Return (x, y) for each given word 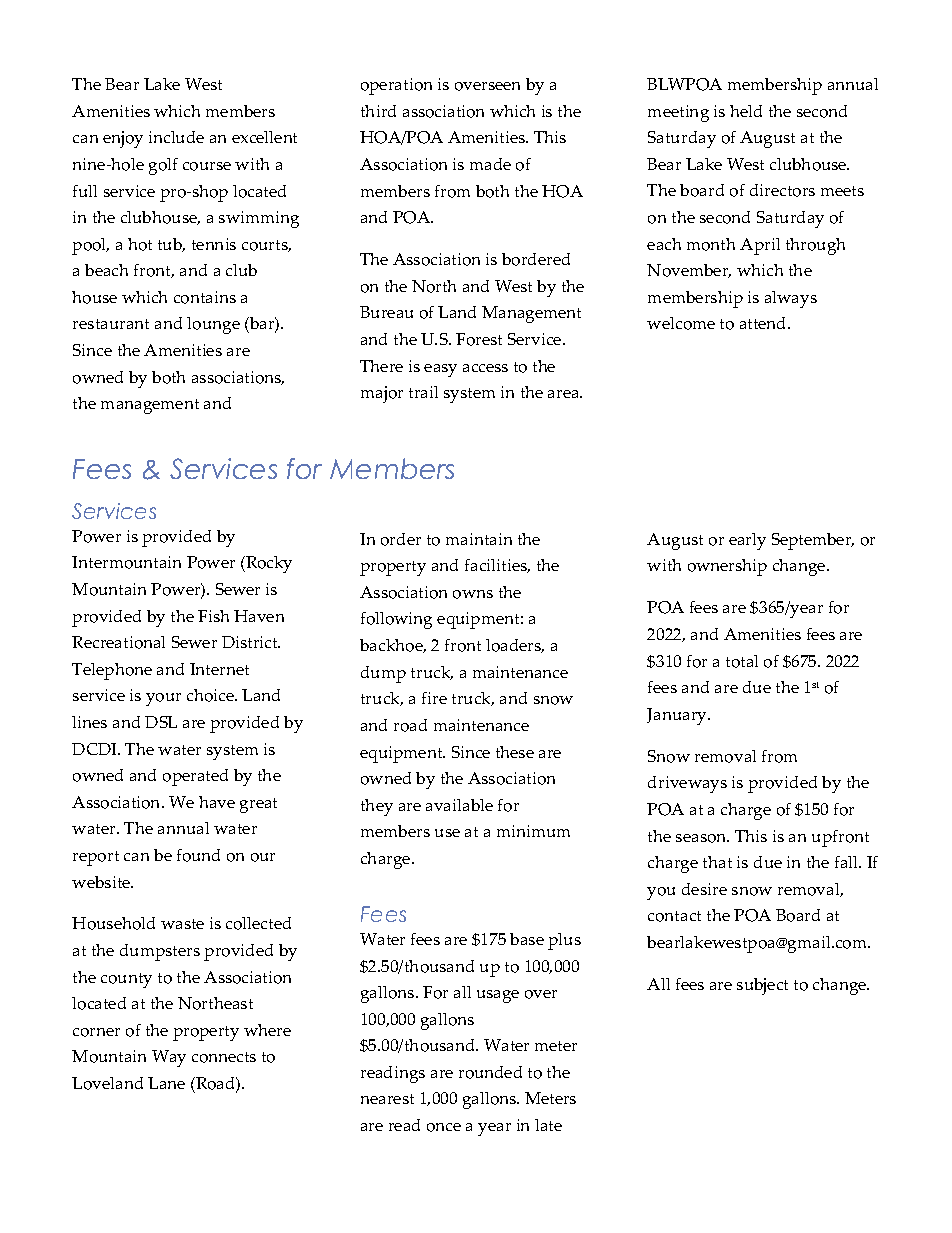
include (176, 137)
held (746, 111)
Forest (479, 339)
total (742, 661)
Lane (166, 1083)
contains (205, 297)
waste (182, 924)
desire (704, 889)
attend (764, 323)
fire (434, 698)
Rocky (268, 564)
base (527, 939)
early (747, 541)
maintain (479, 539)
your (163, 699)
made (490, 164)
